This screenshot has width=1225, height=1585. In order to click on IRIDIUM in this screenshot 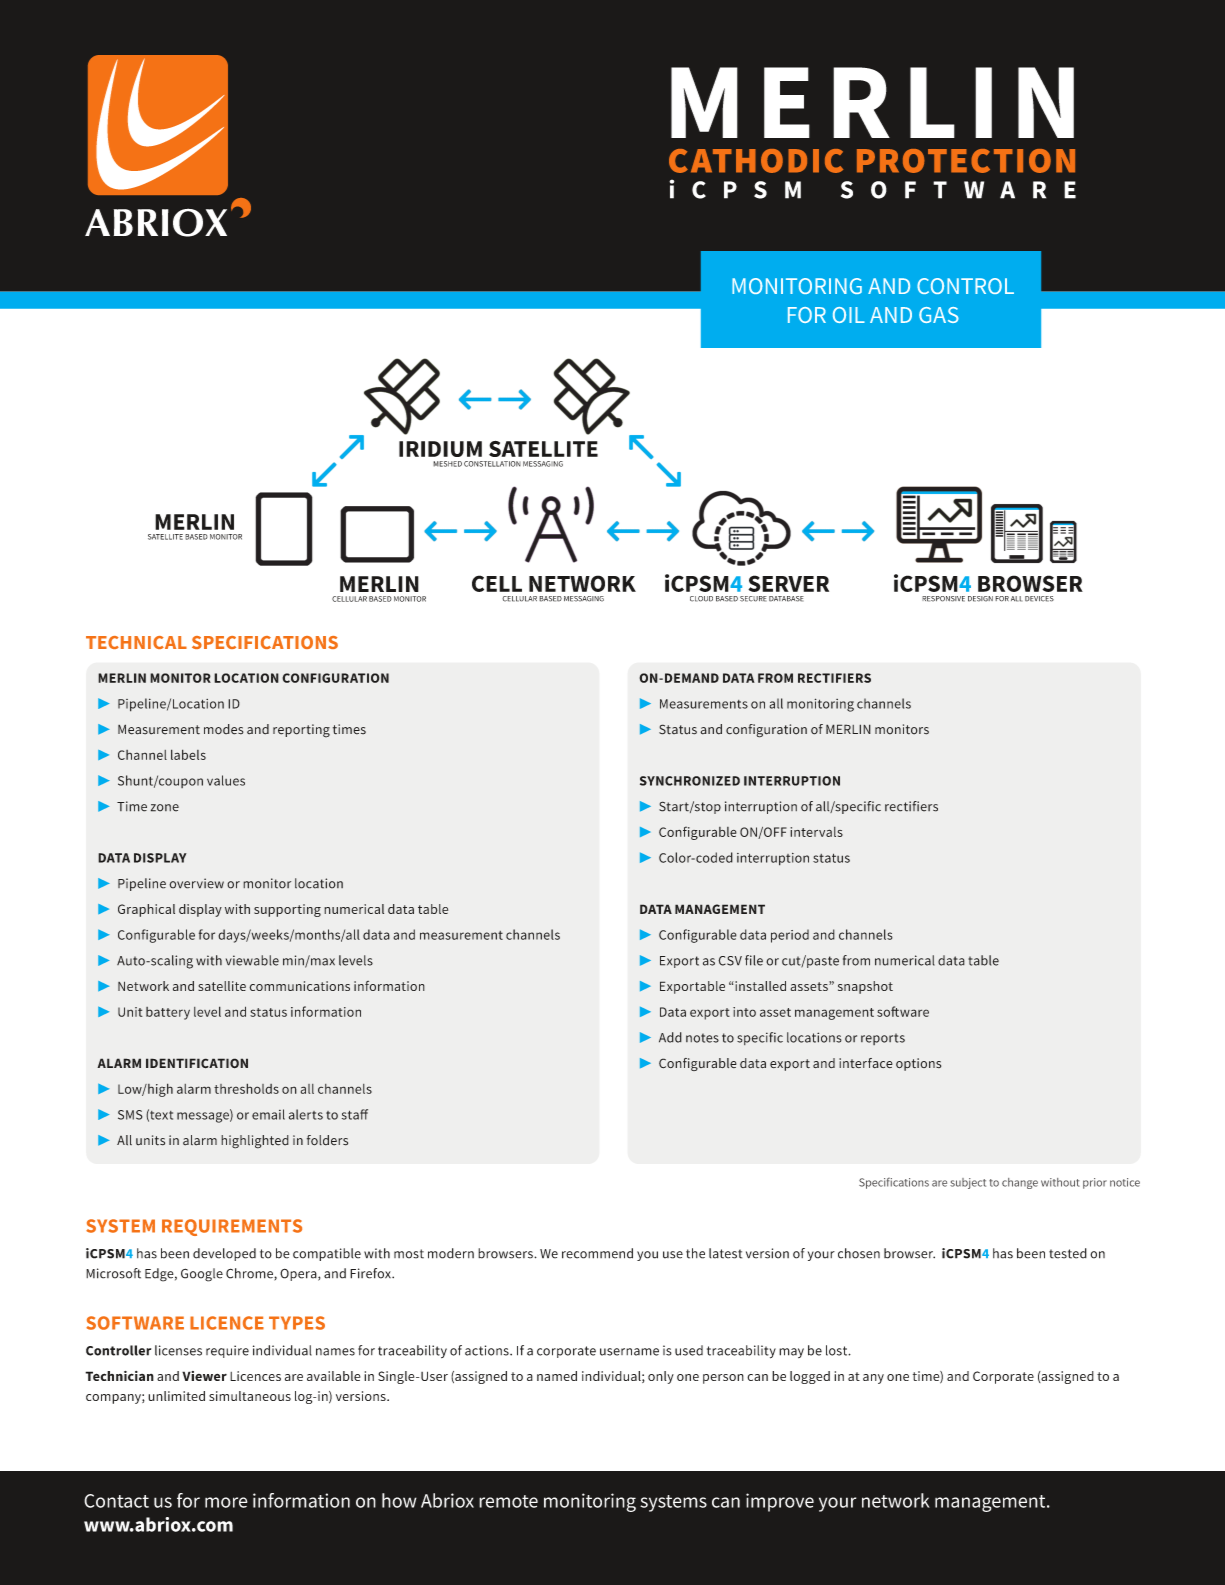, I will do `click(440, 449)`.
